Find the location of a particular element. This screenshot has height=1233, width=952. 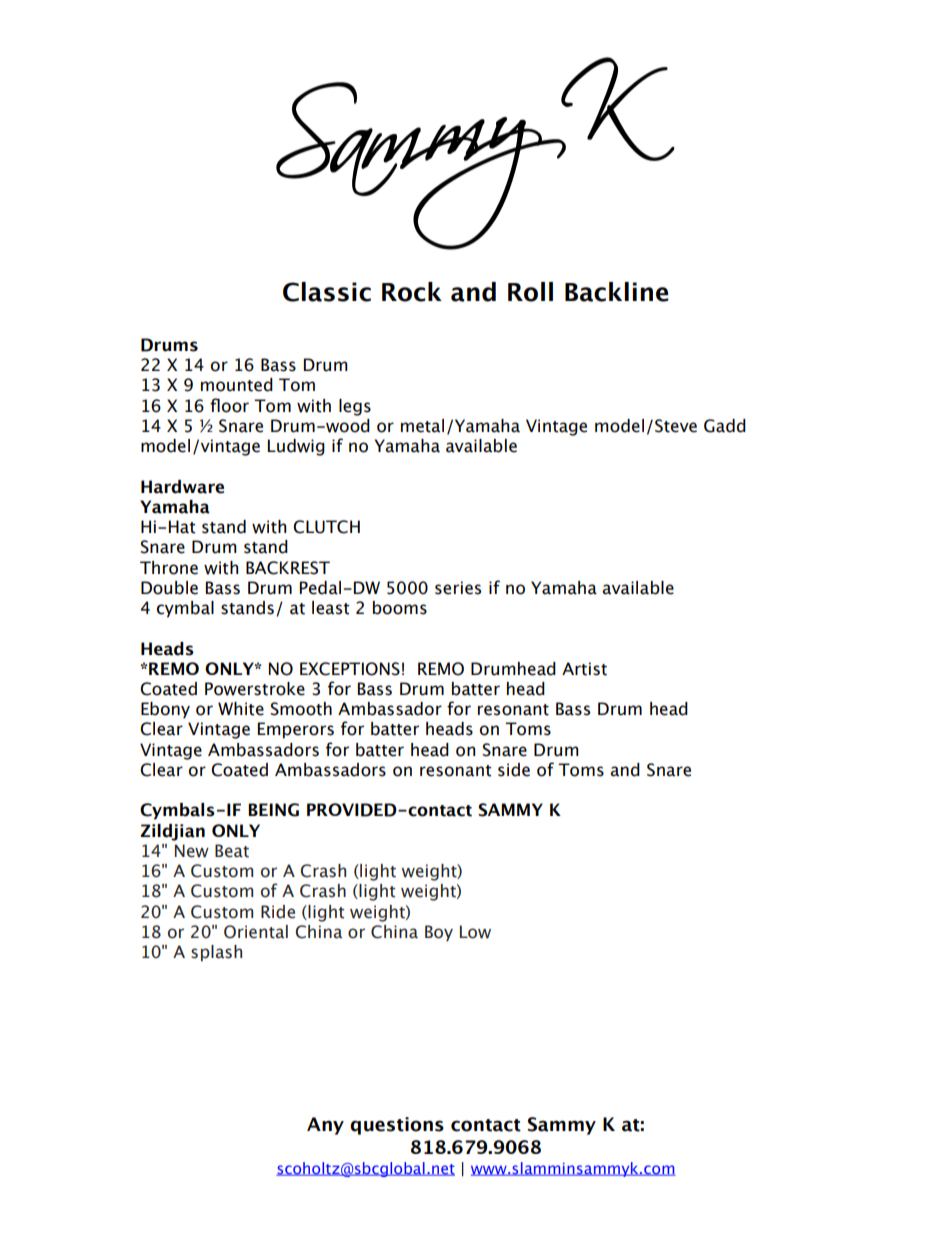

Artist is located at coordinates (584, 669).
